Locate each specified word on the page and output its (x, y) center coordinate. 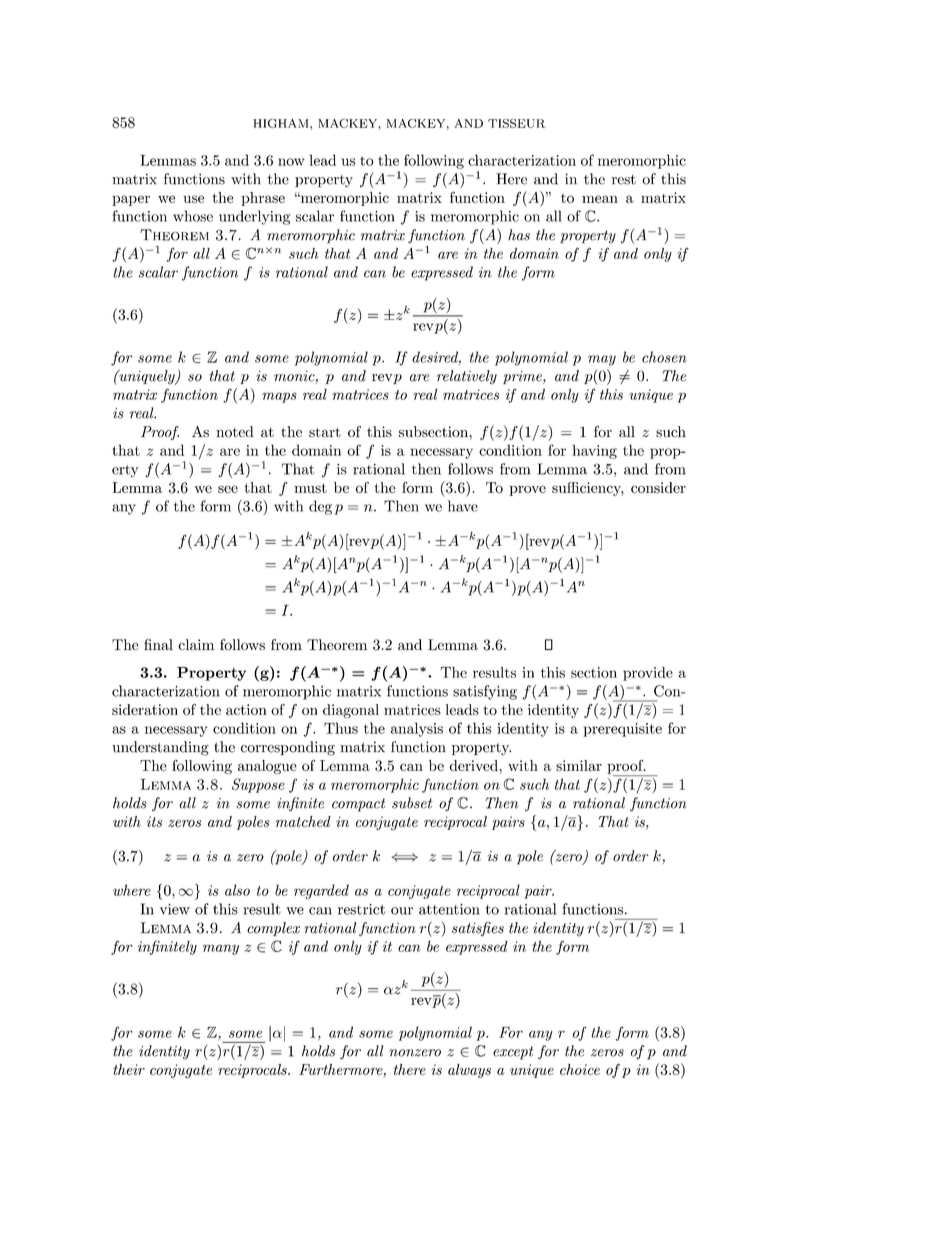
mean (600, 199)
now (291, 162)
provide (648, 674)
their (129, 1069)
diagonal (351, 711)
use (193, 199)
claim (196, 644)
